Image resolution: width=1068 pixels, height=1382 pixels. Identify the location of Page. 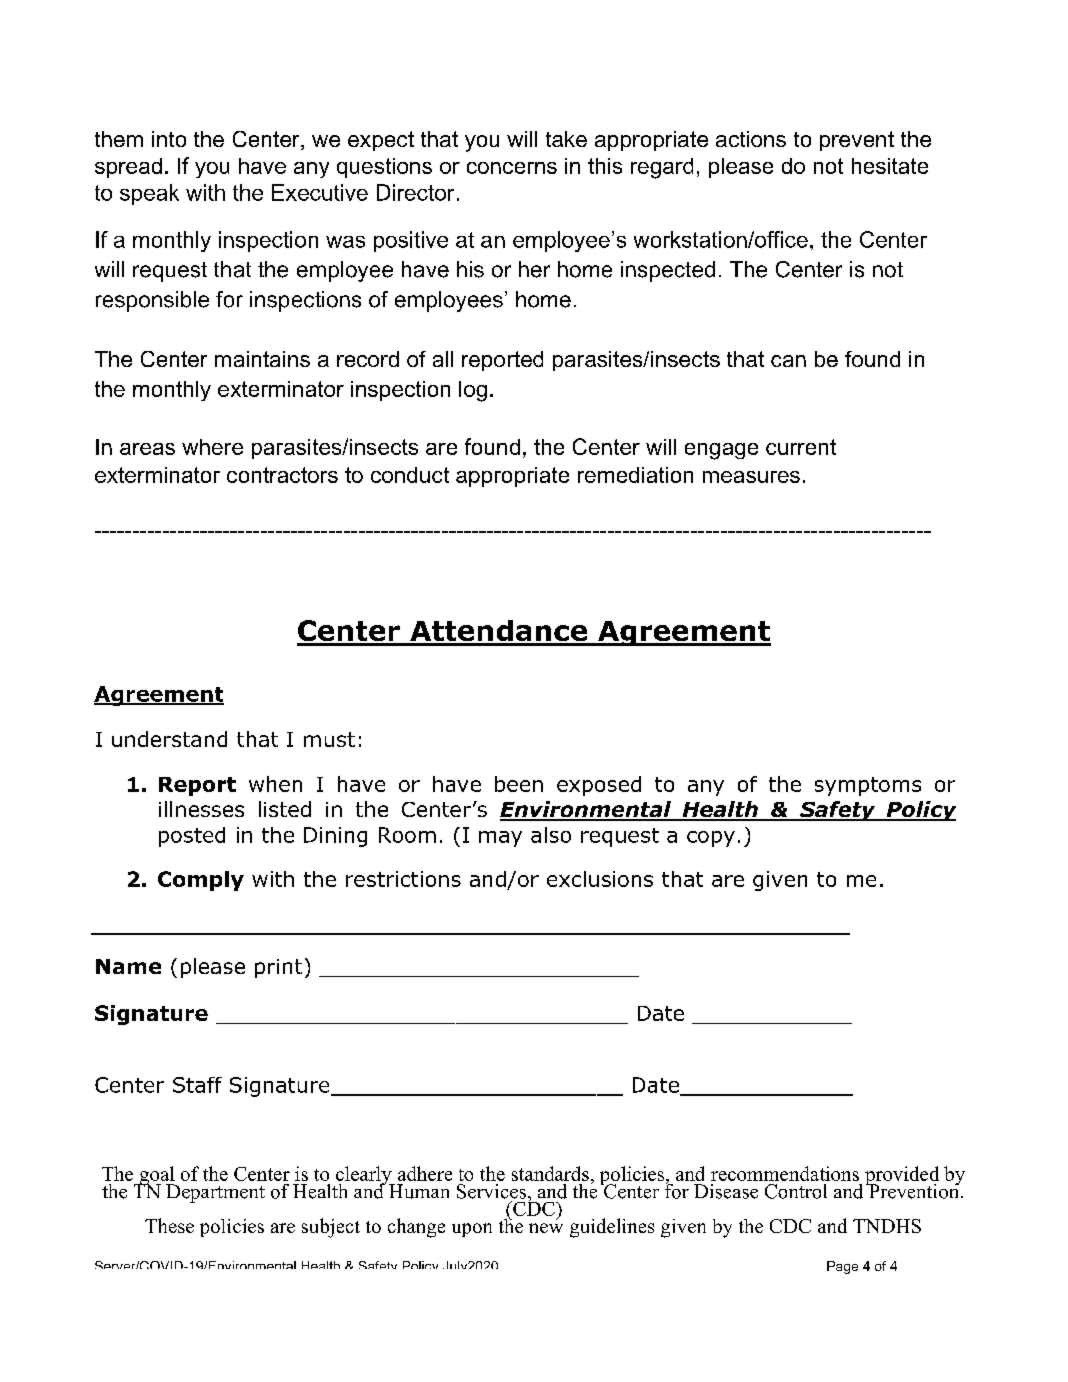
(842, 1267).
